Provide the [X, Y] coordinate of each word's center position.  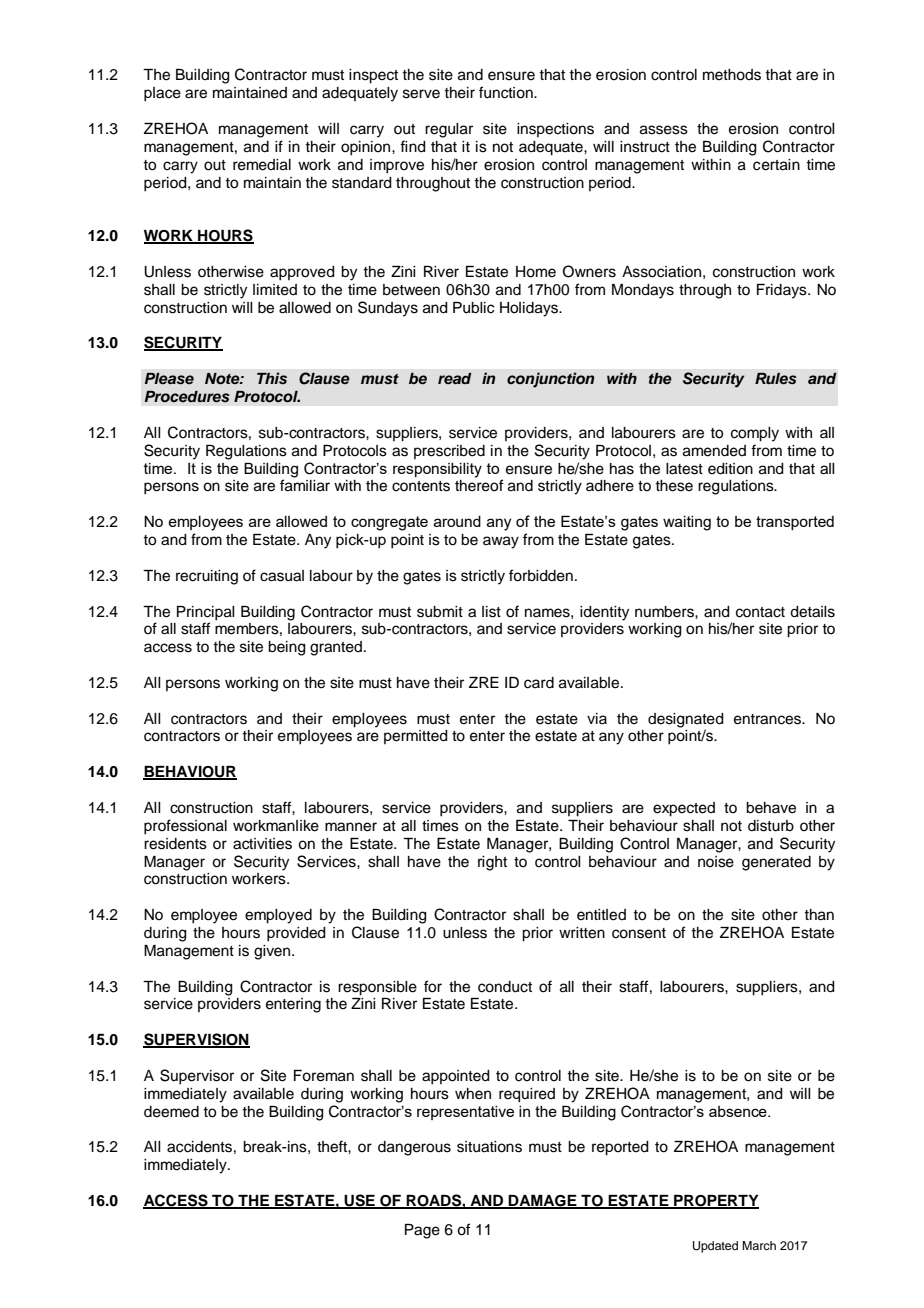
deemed [171, 1112]
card [539, 683]
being [287, 648]
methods [732, 75]
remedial [262, 165]
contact [760, 612]
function [507, 92]
